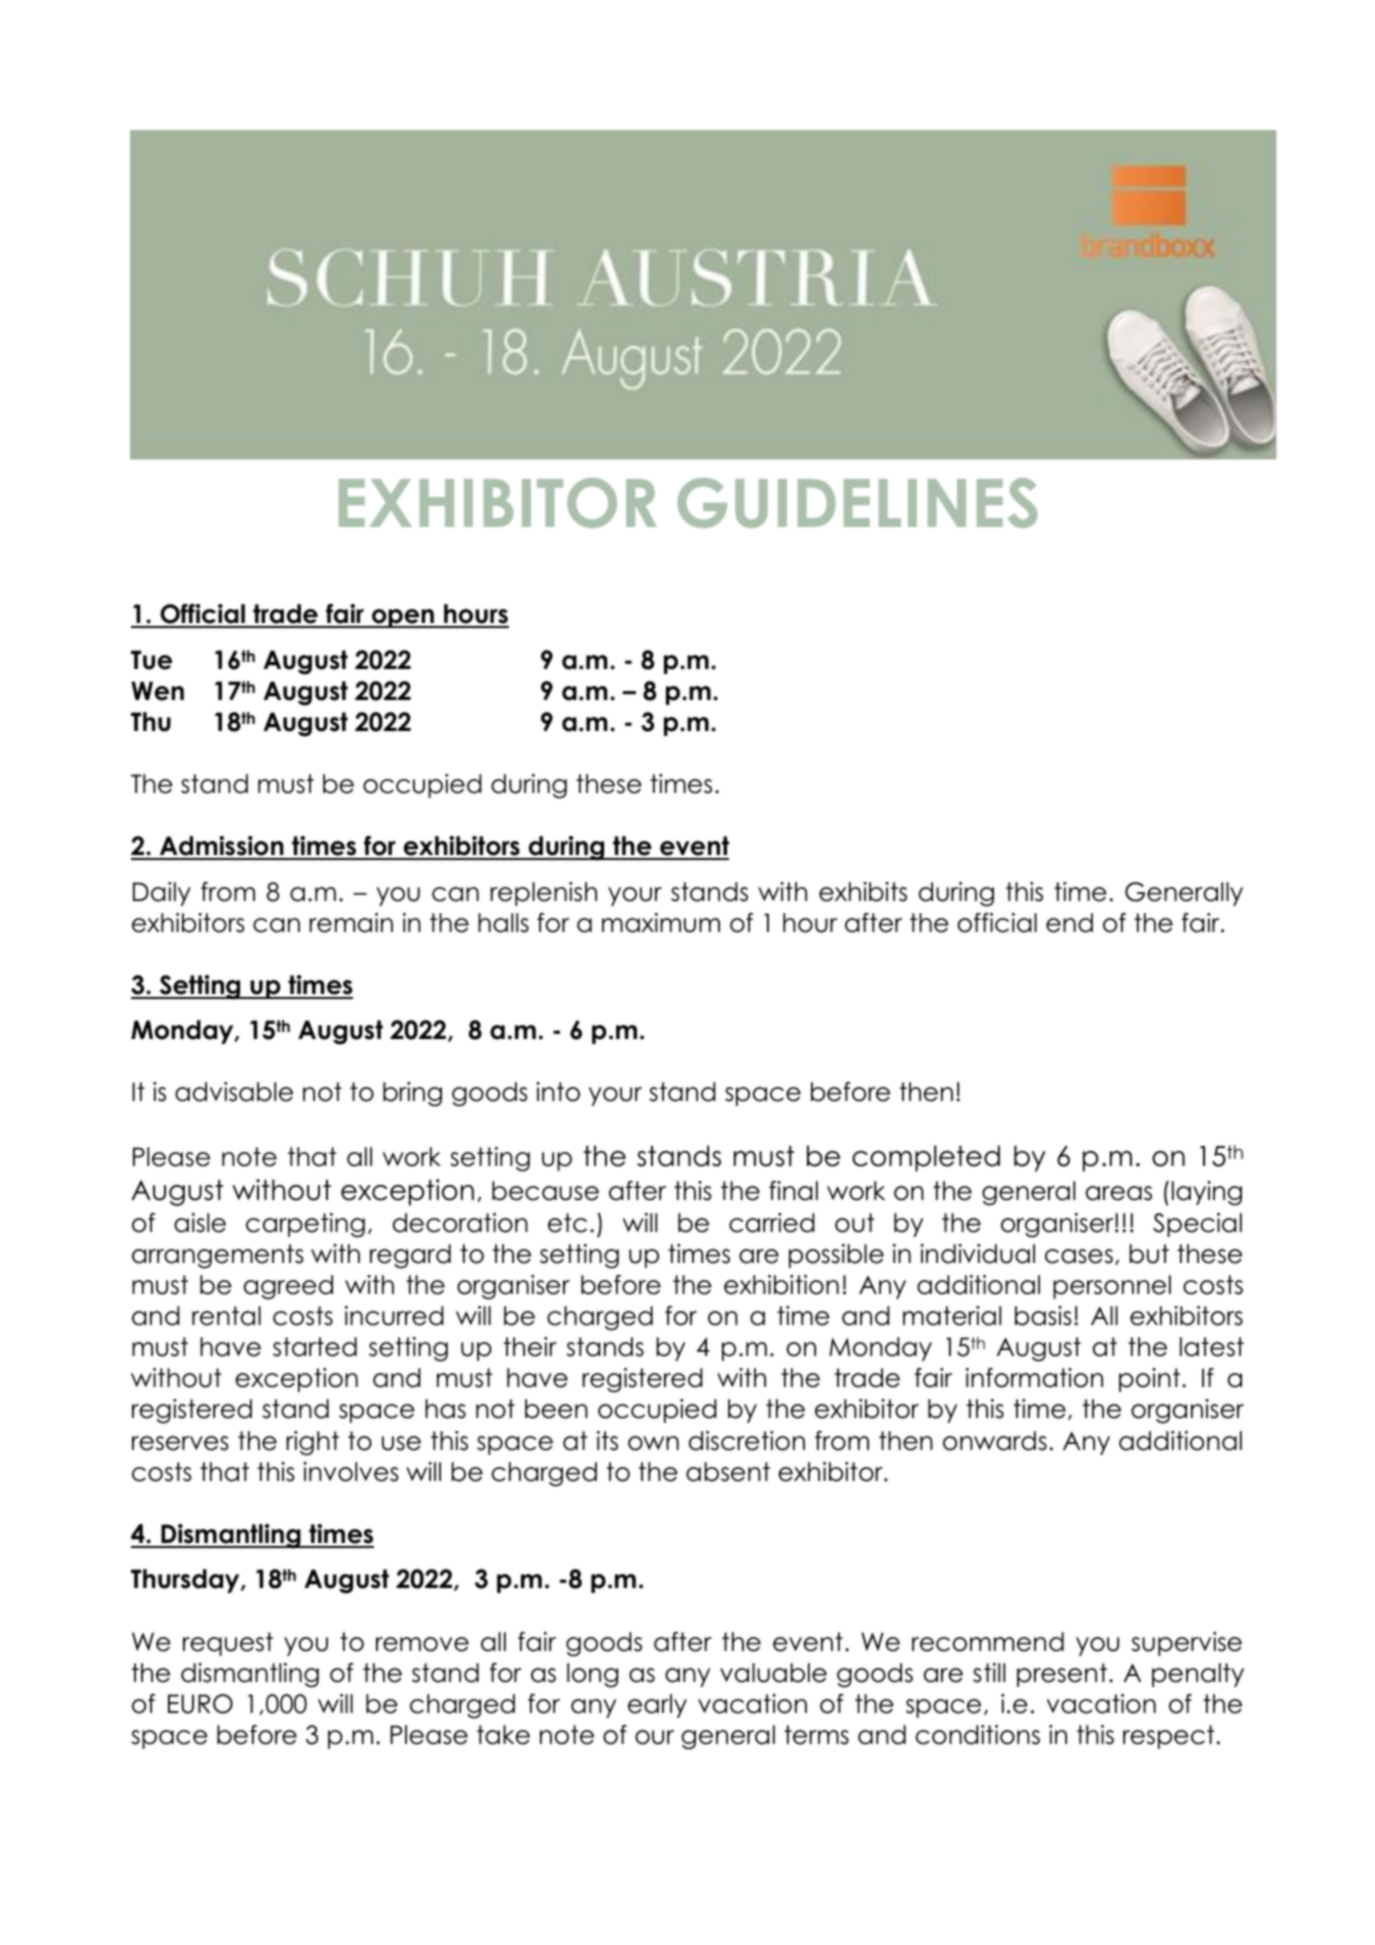 This screenshot has width=1375, height=1945. I want to click on maximum, so click(661, 923).
